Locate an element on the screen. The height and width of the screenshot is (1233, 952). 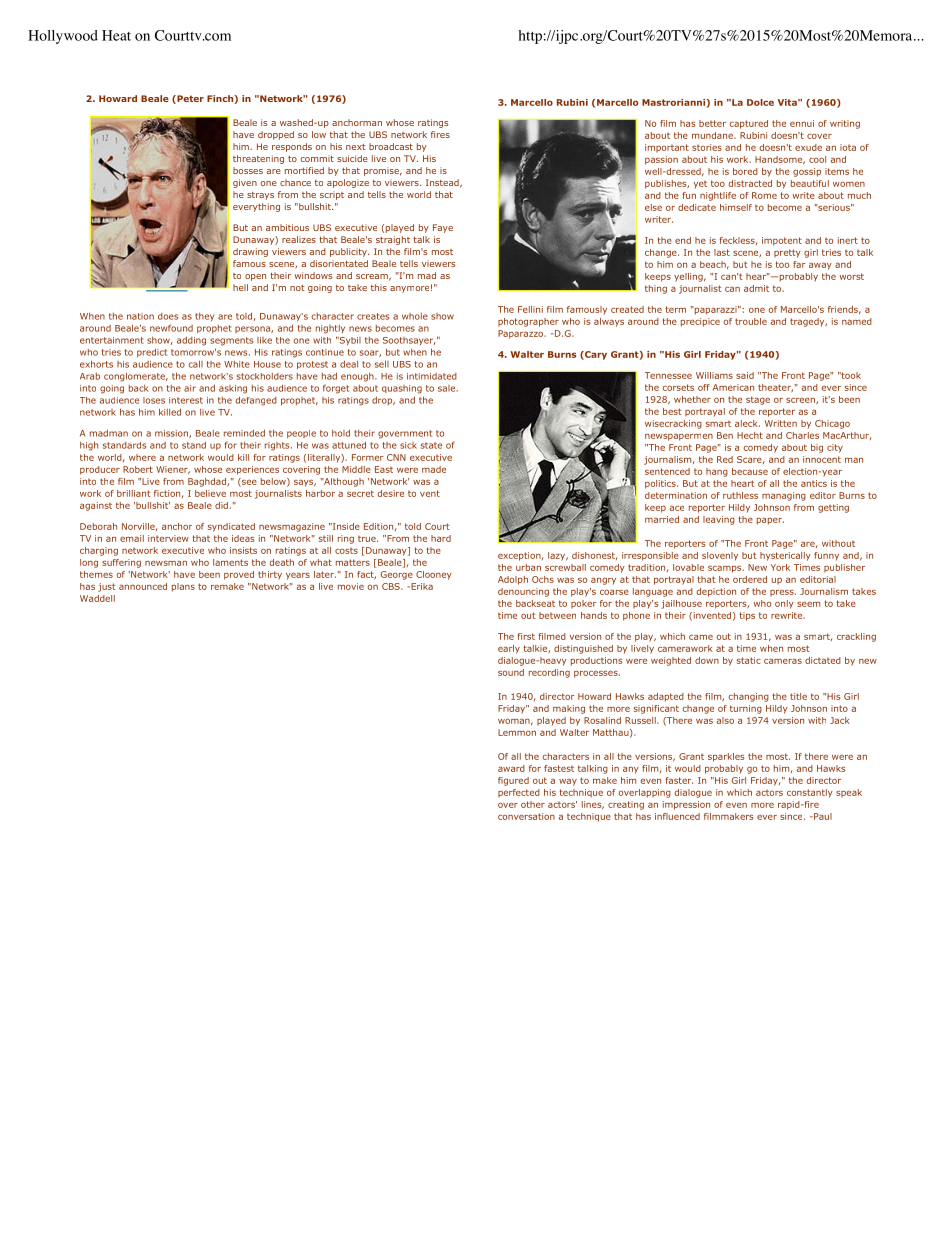
Dolce is located at coordinates (760, 102).
